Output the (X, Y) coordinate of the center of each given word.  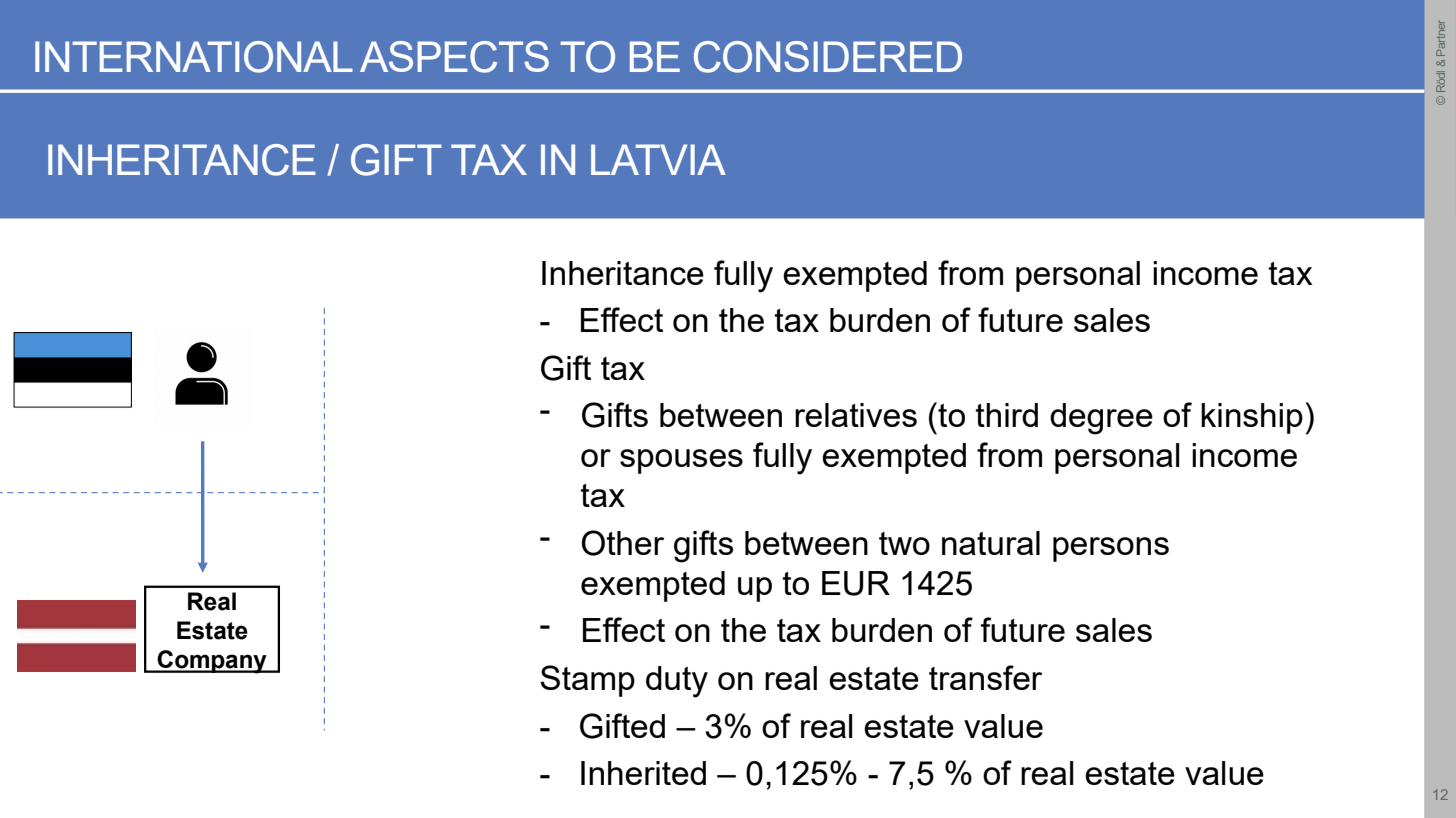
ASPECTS (454, 57)
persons (1111, 549)
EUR (856, 583)
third (1006, 415)
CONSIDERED (828, 57)
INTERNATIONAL (194, 57)
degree (1101, 419)
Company (212, 662)
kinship (1252, 418)
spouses (681, 461)
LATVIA (658, 159)
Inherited (643, 773)
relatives (856, 415)
